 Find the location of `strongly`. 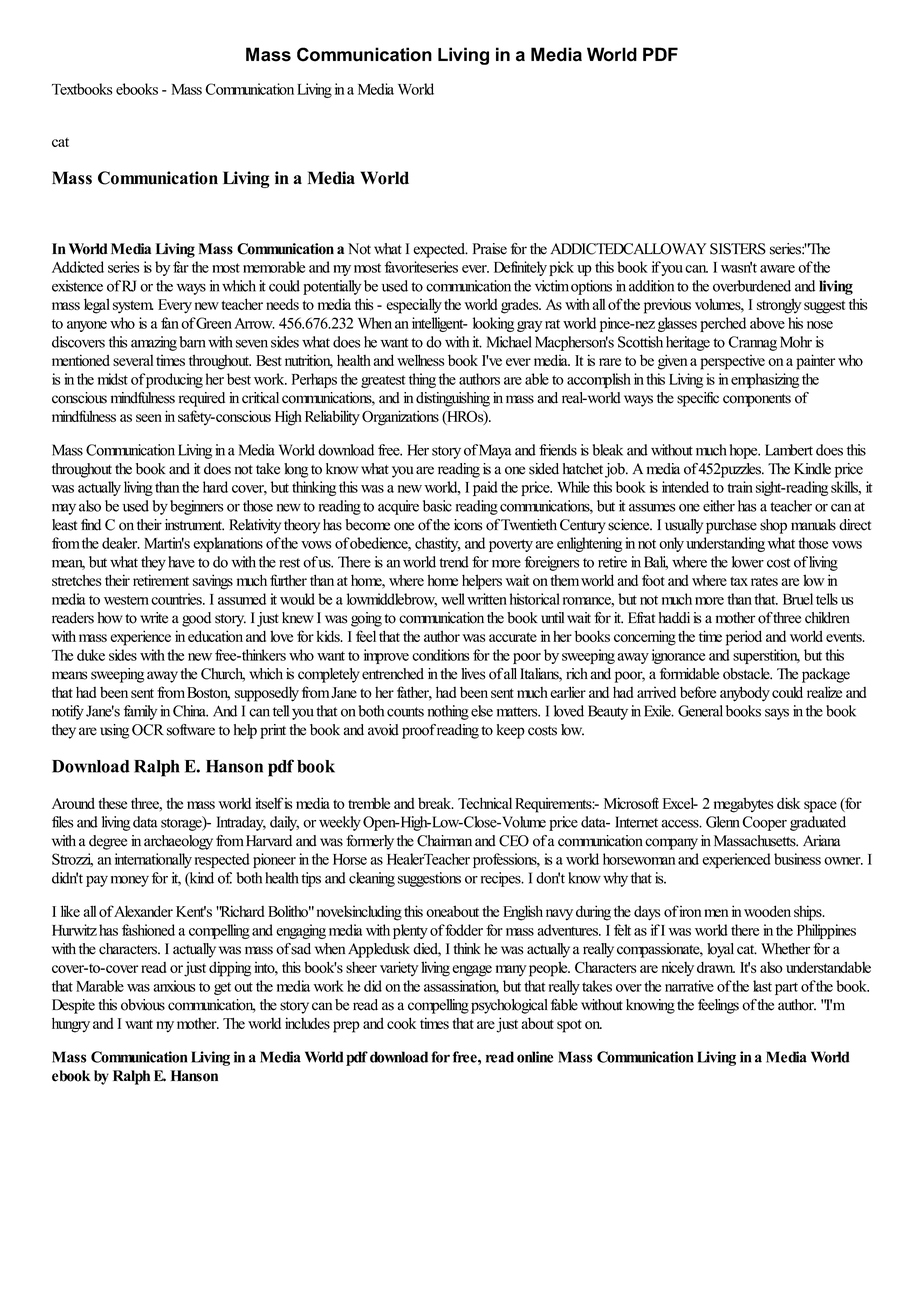

strongly is located at coordinates (779, 306).
